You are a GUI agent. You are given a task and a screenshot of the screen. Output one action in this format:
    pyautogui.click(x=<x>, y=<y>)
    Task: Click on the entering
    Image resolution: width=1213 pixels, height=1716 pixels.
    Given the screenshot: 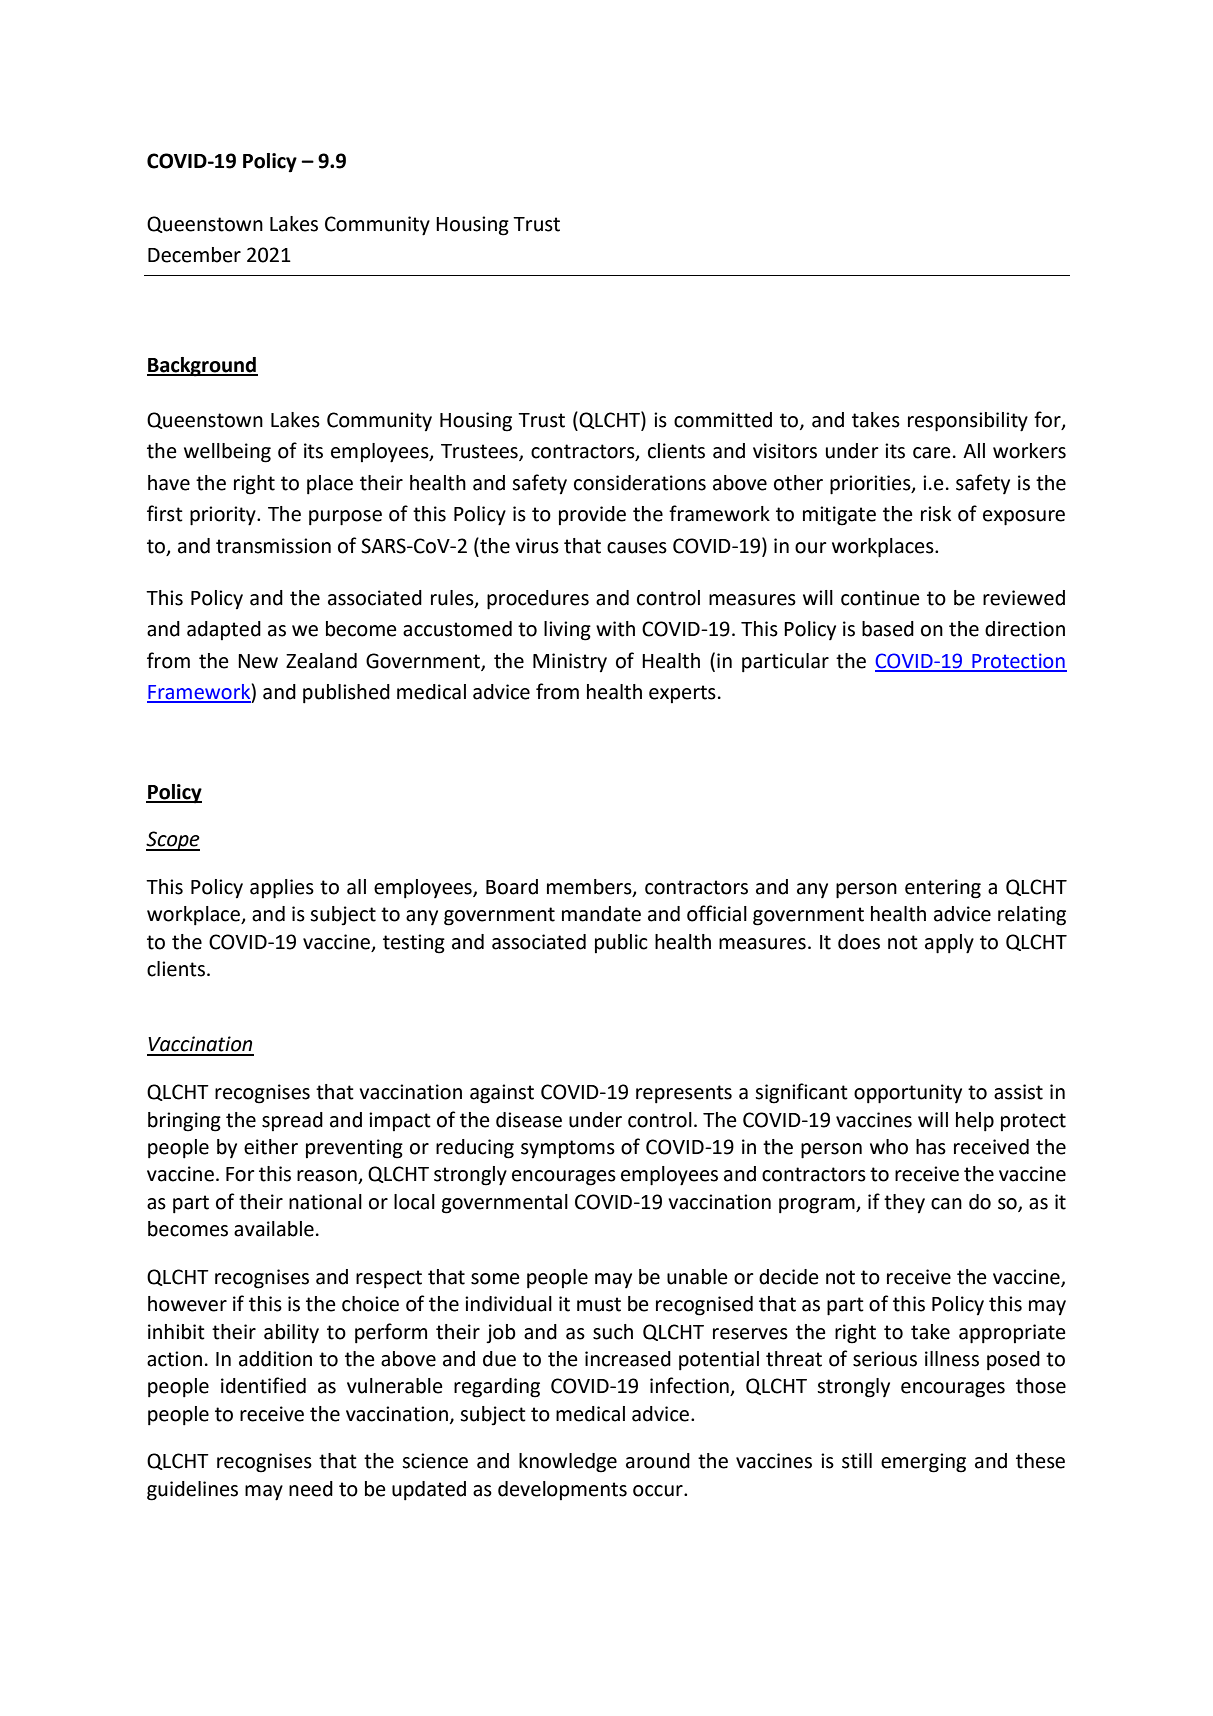 What is the action you would take?
    pyautogui.click(x=943, y=889)
